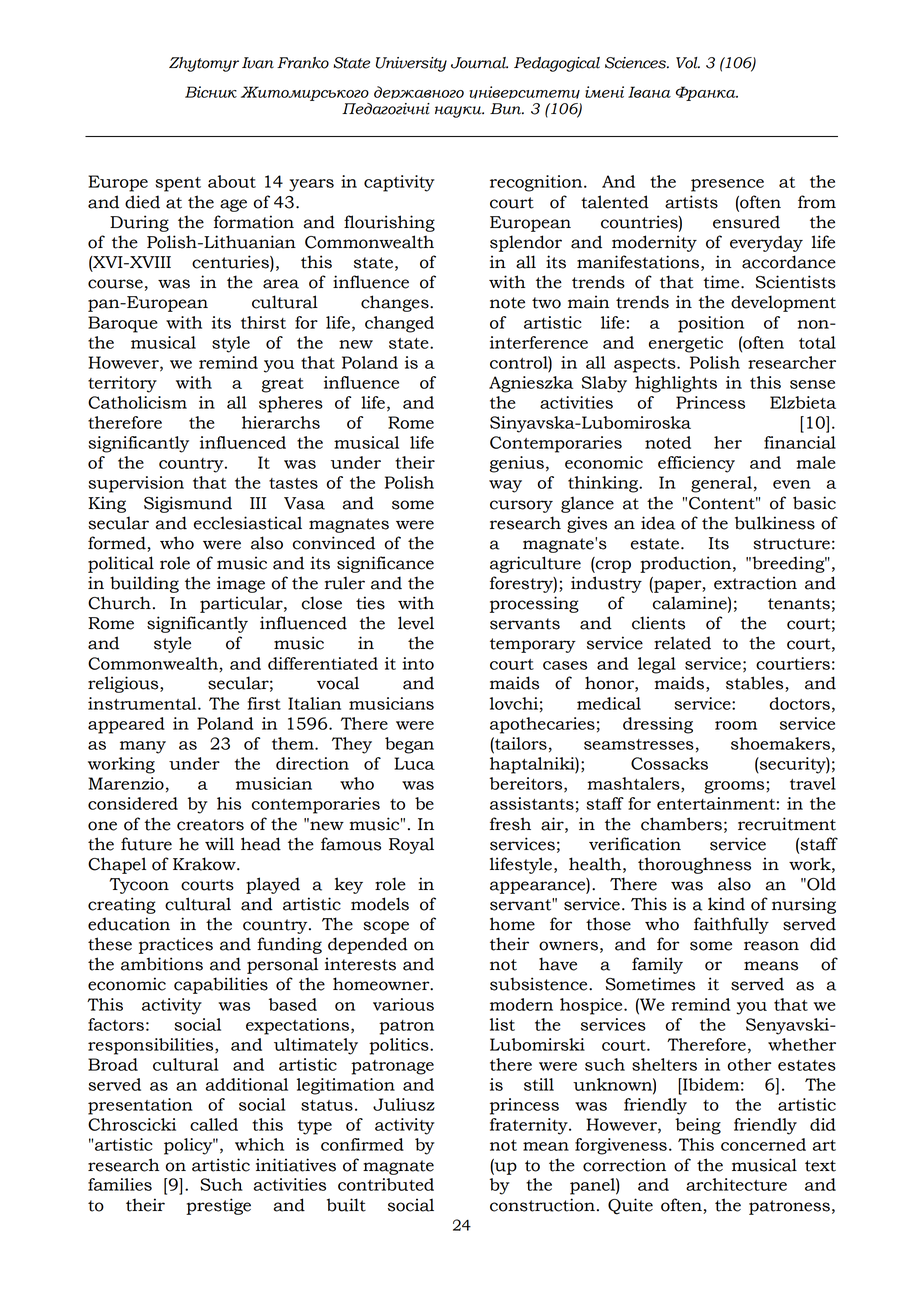 The image size is (924, 1308). I want to click on related, so click(682, 643).
